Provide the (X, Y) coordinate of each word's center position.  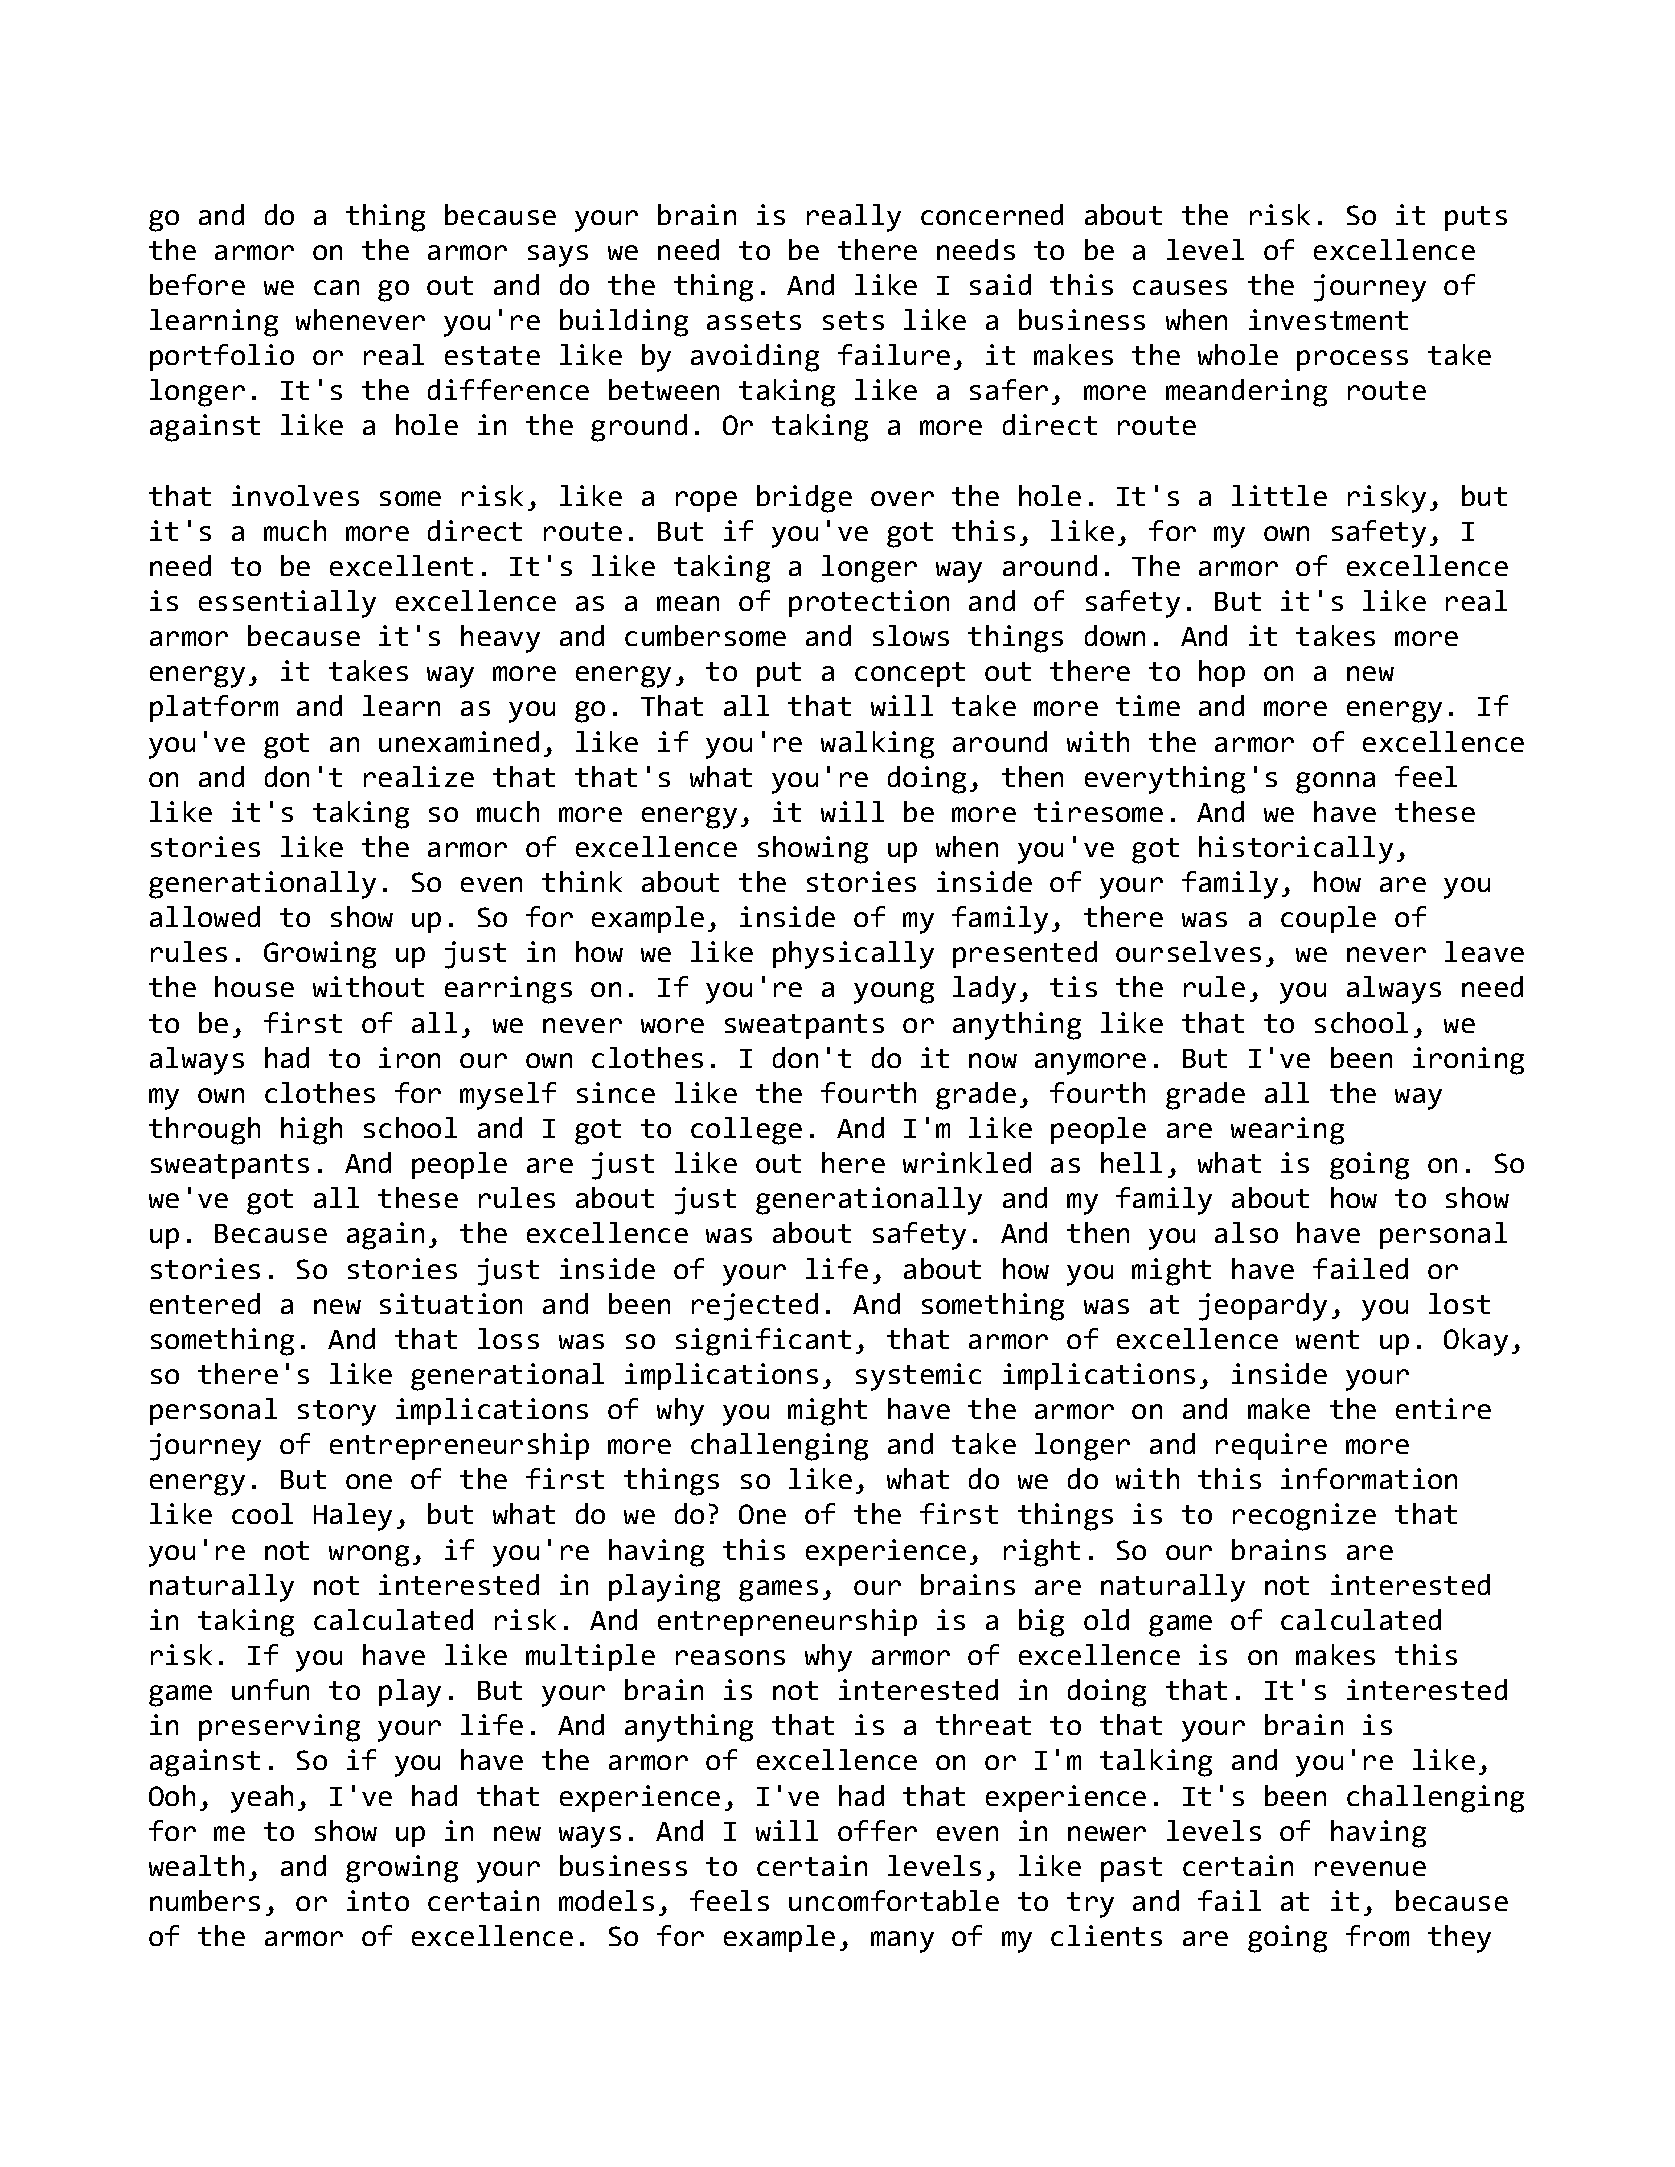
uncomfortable (894, 1900)
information (1369, 1478)
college (746, 1131)
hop (1222, 673)
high (311, 1131)
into (378, 1900)
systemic (918, 1377)
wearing (1287, 1131)
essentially (287, 604)
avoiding (755, 358)
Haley (353, 1517)
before (197, 284)
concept (910, 674)
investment (1328, 319)
